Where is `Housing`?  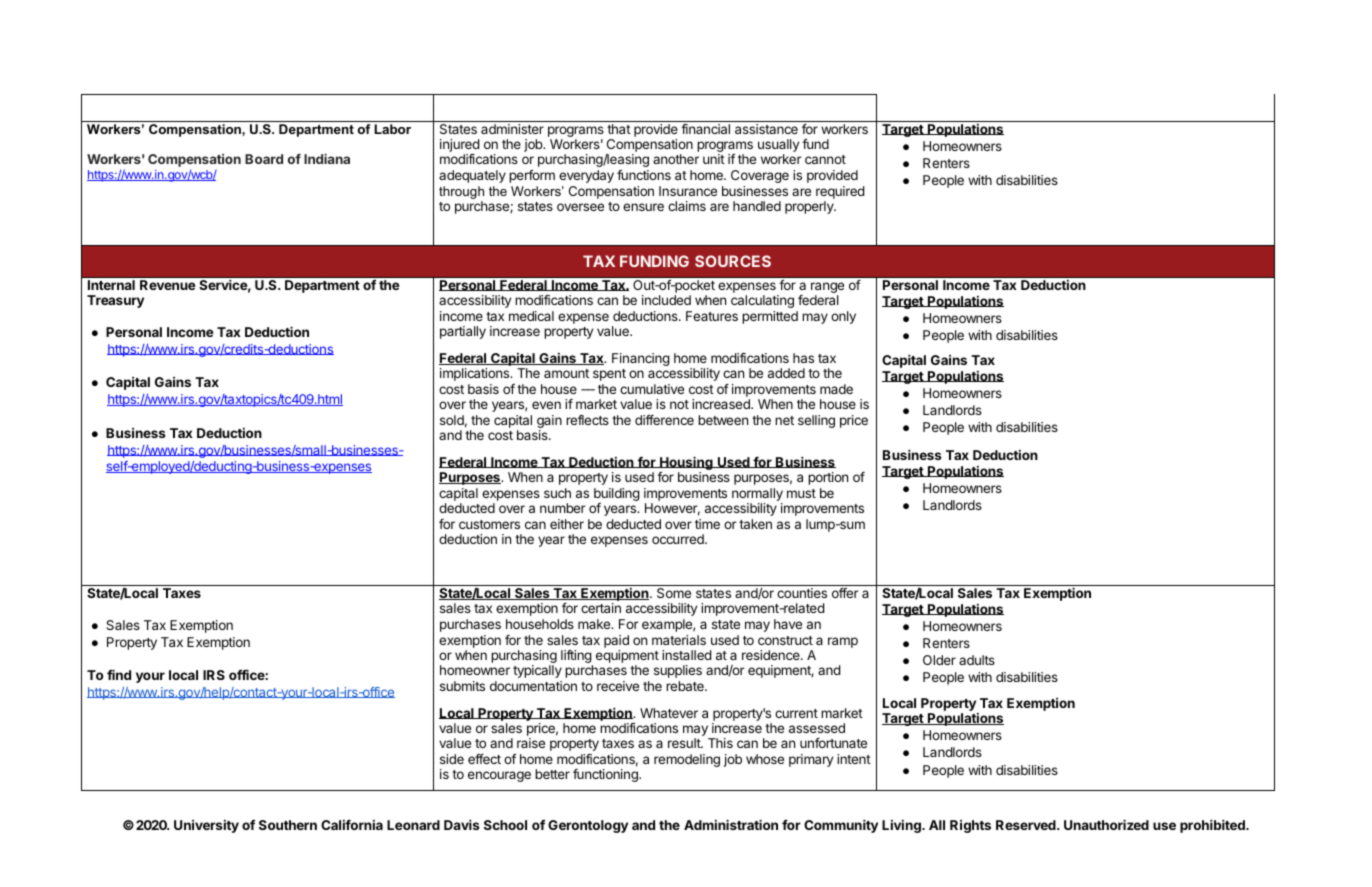
Housing is located at coordinates (686, 464).
